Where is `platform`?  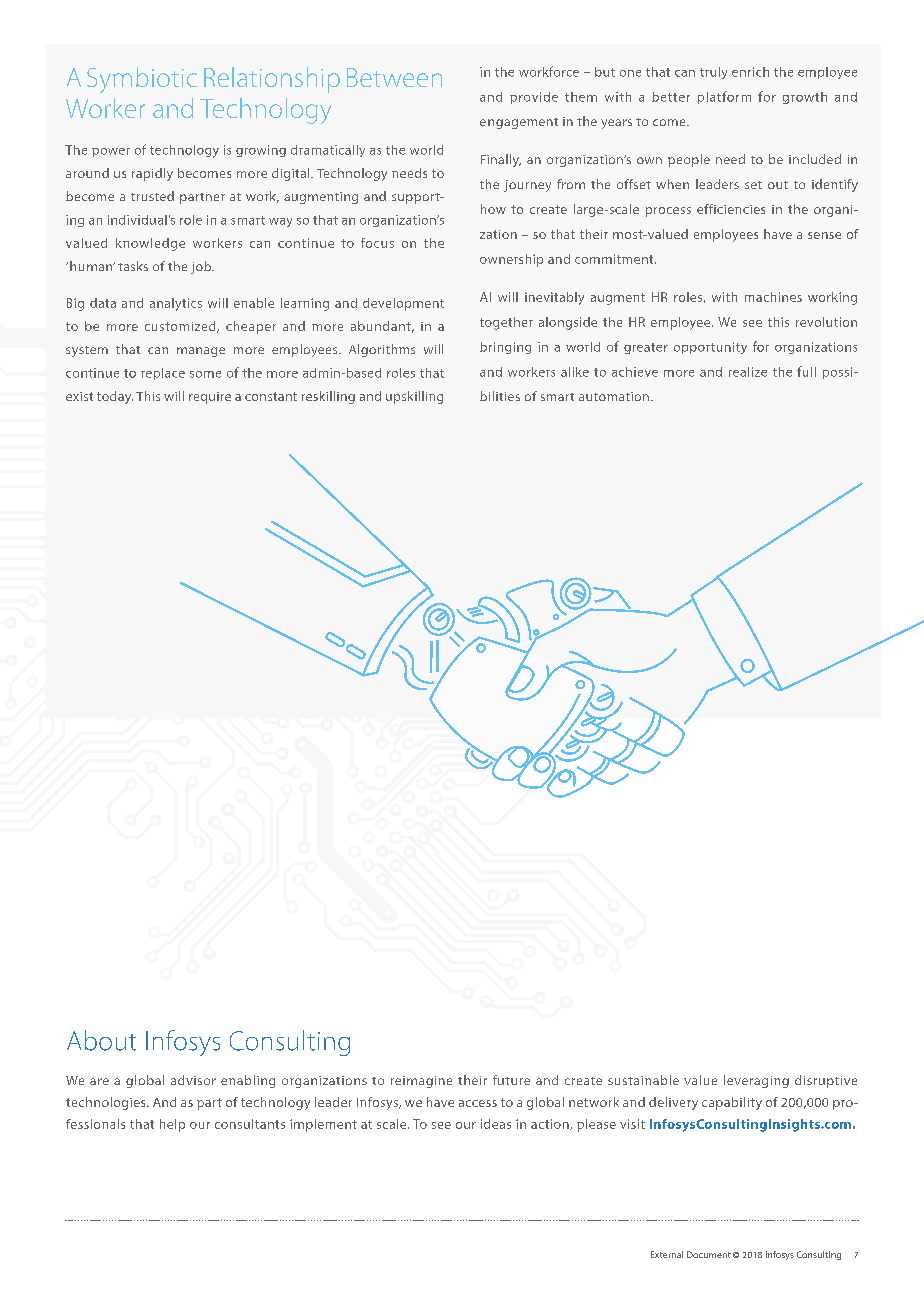 platform is located at coordinates (724, 97).
